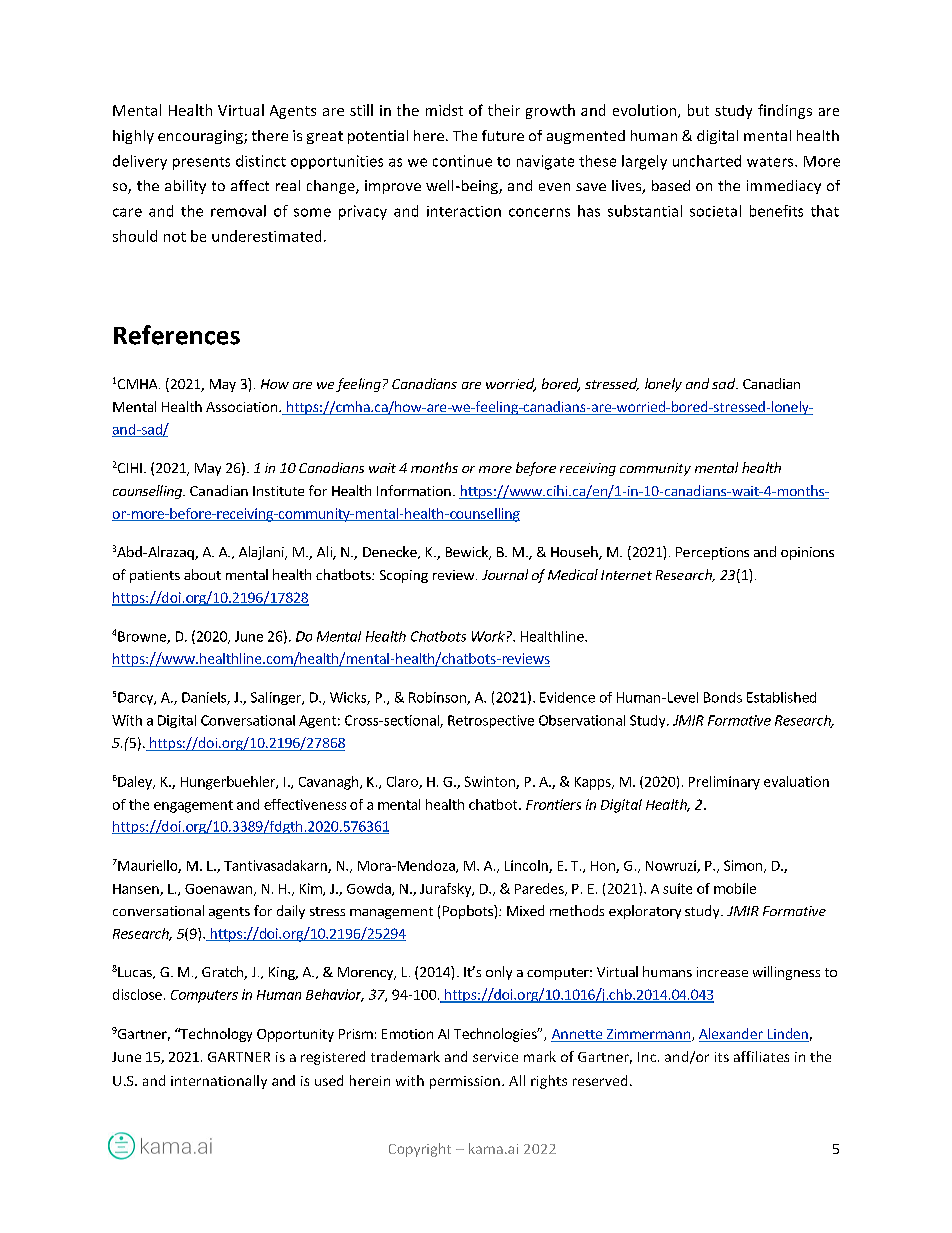  Describe the element at coordinates (219, 1082) in the page. I see `internationally` at that location.
